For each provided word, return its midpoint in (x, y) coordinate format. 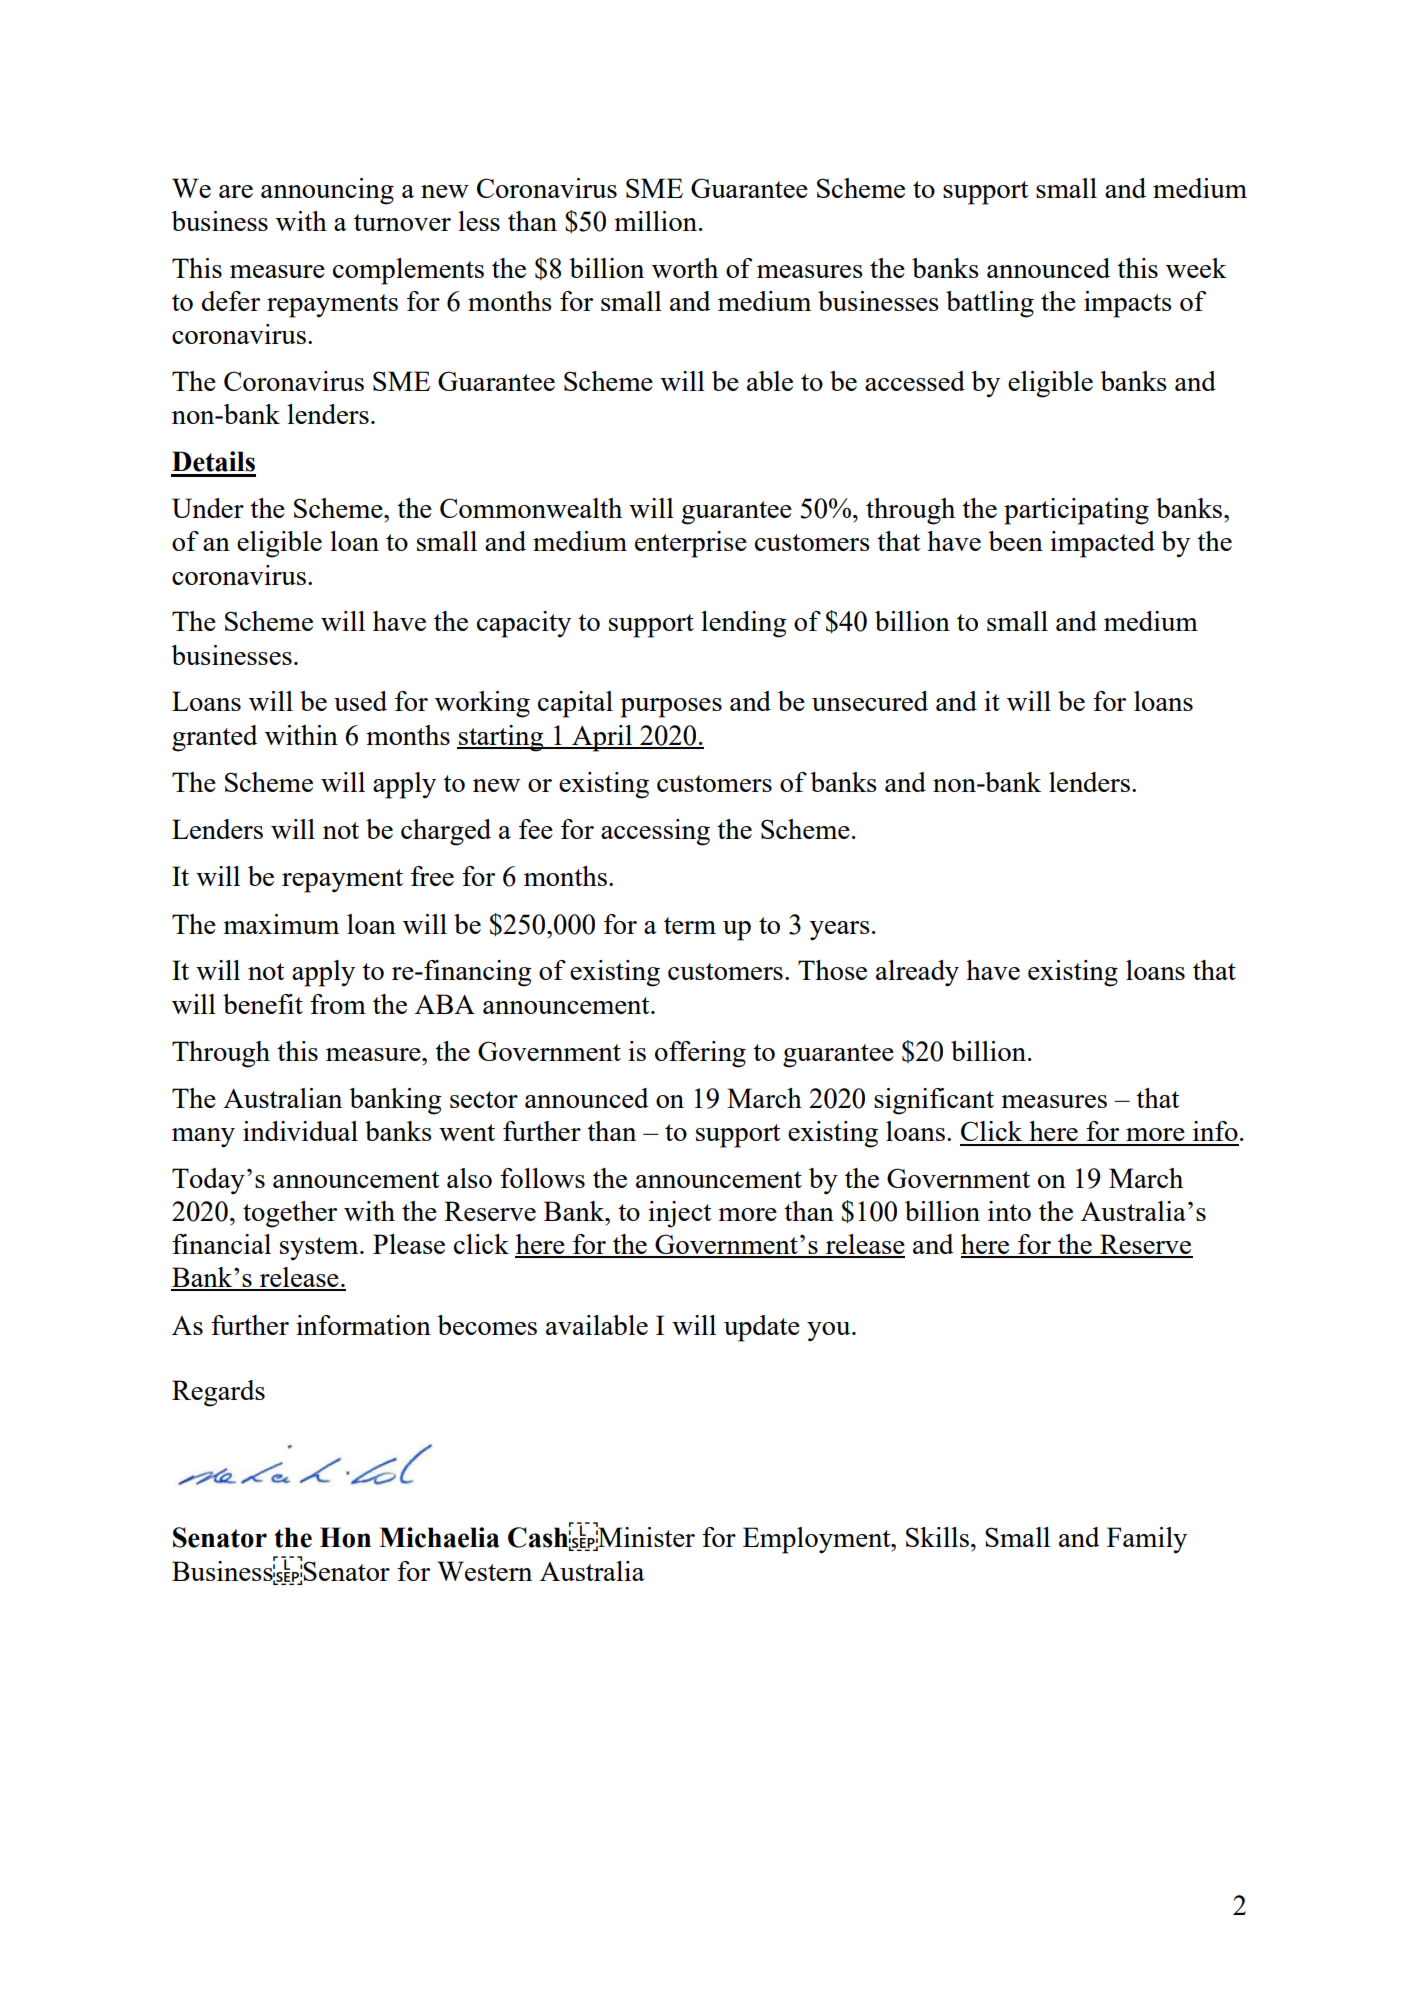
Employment (818, 1540)
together (290, 1214)
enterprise (691, 544)
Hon (345, 1537)
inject (680, 1214)
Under (208, 508)
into (1009, 1211)
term (690, 925)
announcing (327, 191)
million (655, 221)
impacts (1128, 304)
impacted (1102, 544)
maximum (281, 924)
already (917, 973)
